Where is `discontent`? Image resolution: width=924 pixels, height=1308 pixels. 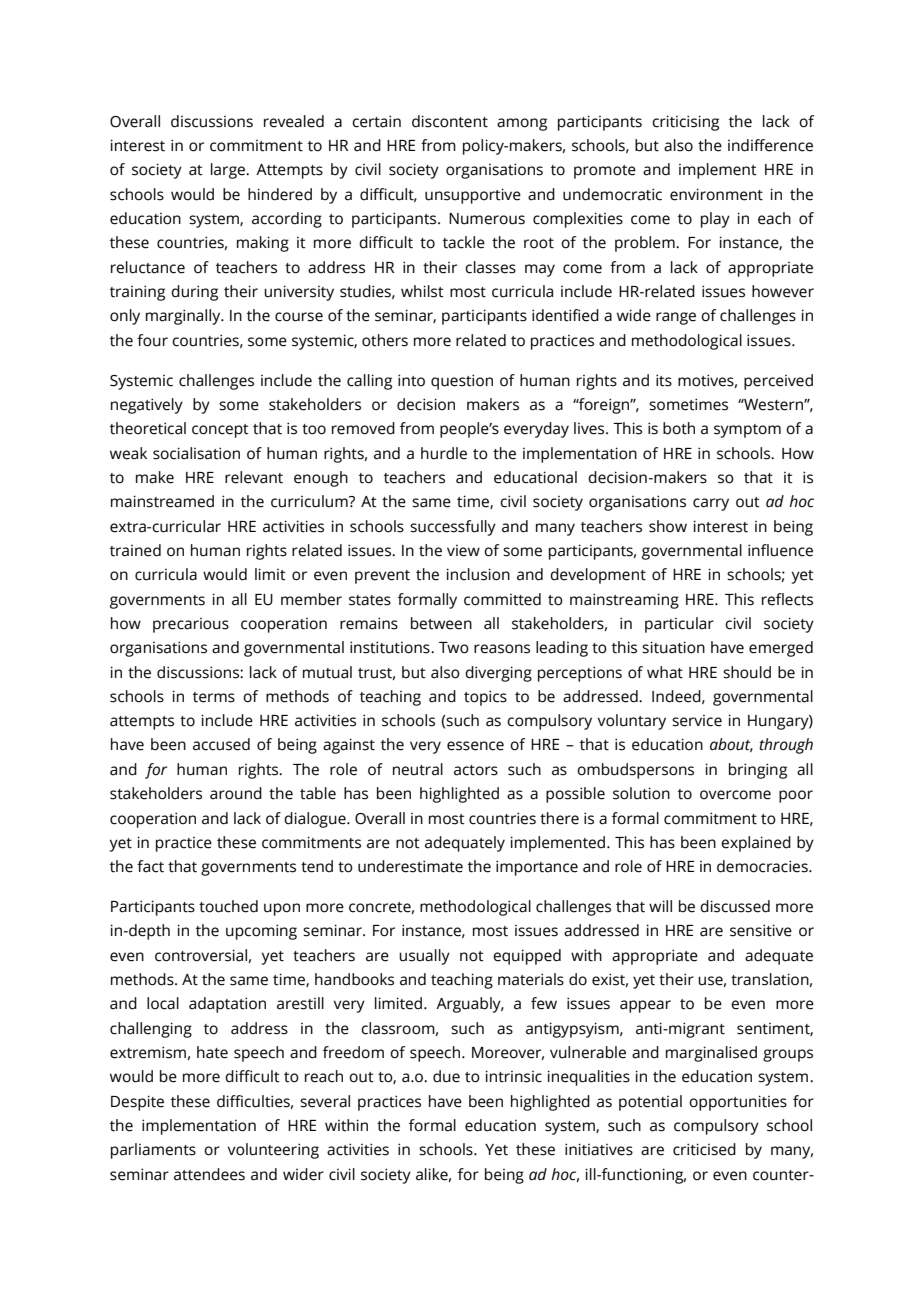
discontent is located at coordinates (450, 121).
